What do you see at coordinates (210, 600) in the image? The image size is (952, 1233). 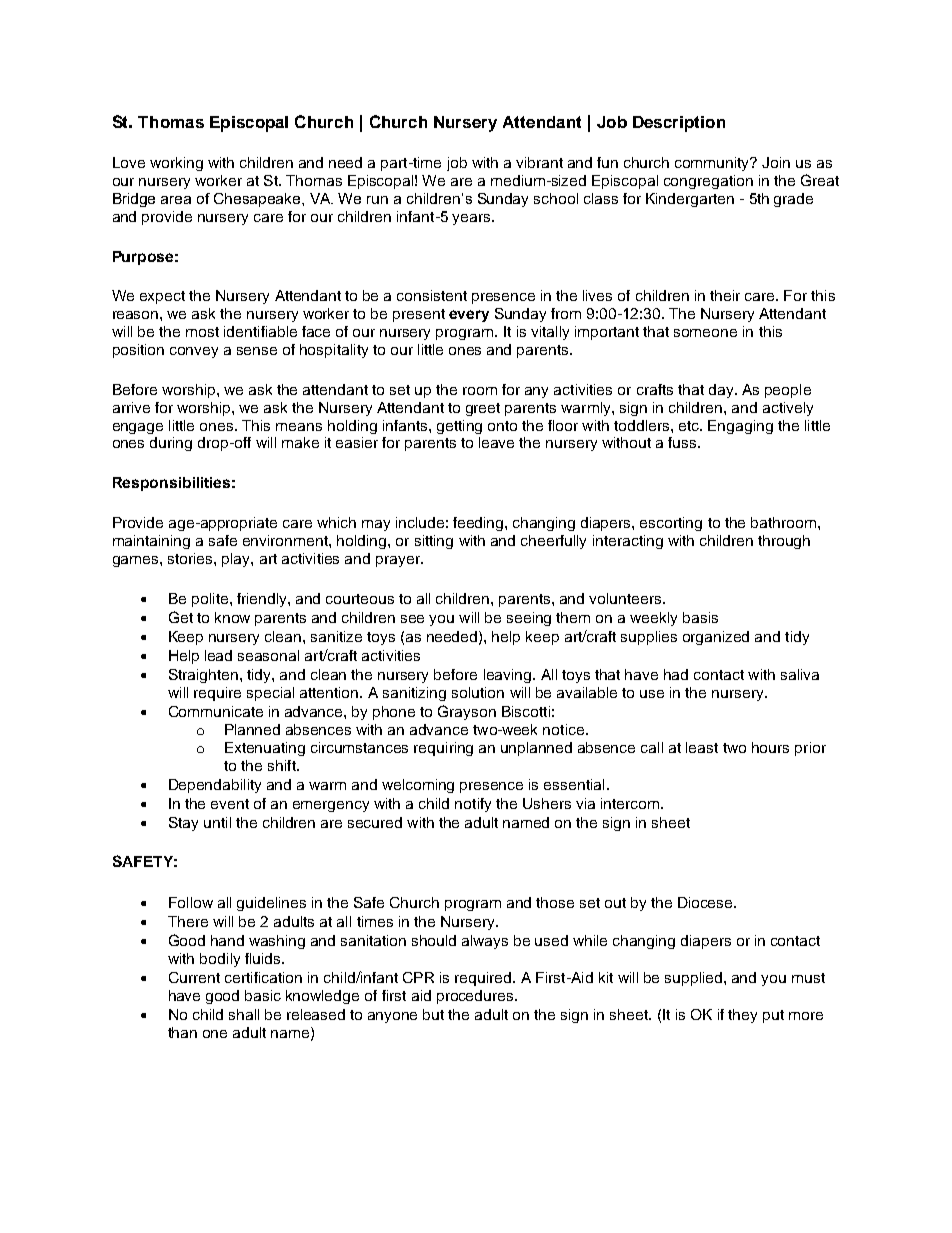 I see `polite` at bounding box center [210, 600].
